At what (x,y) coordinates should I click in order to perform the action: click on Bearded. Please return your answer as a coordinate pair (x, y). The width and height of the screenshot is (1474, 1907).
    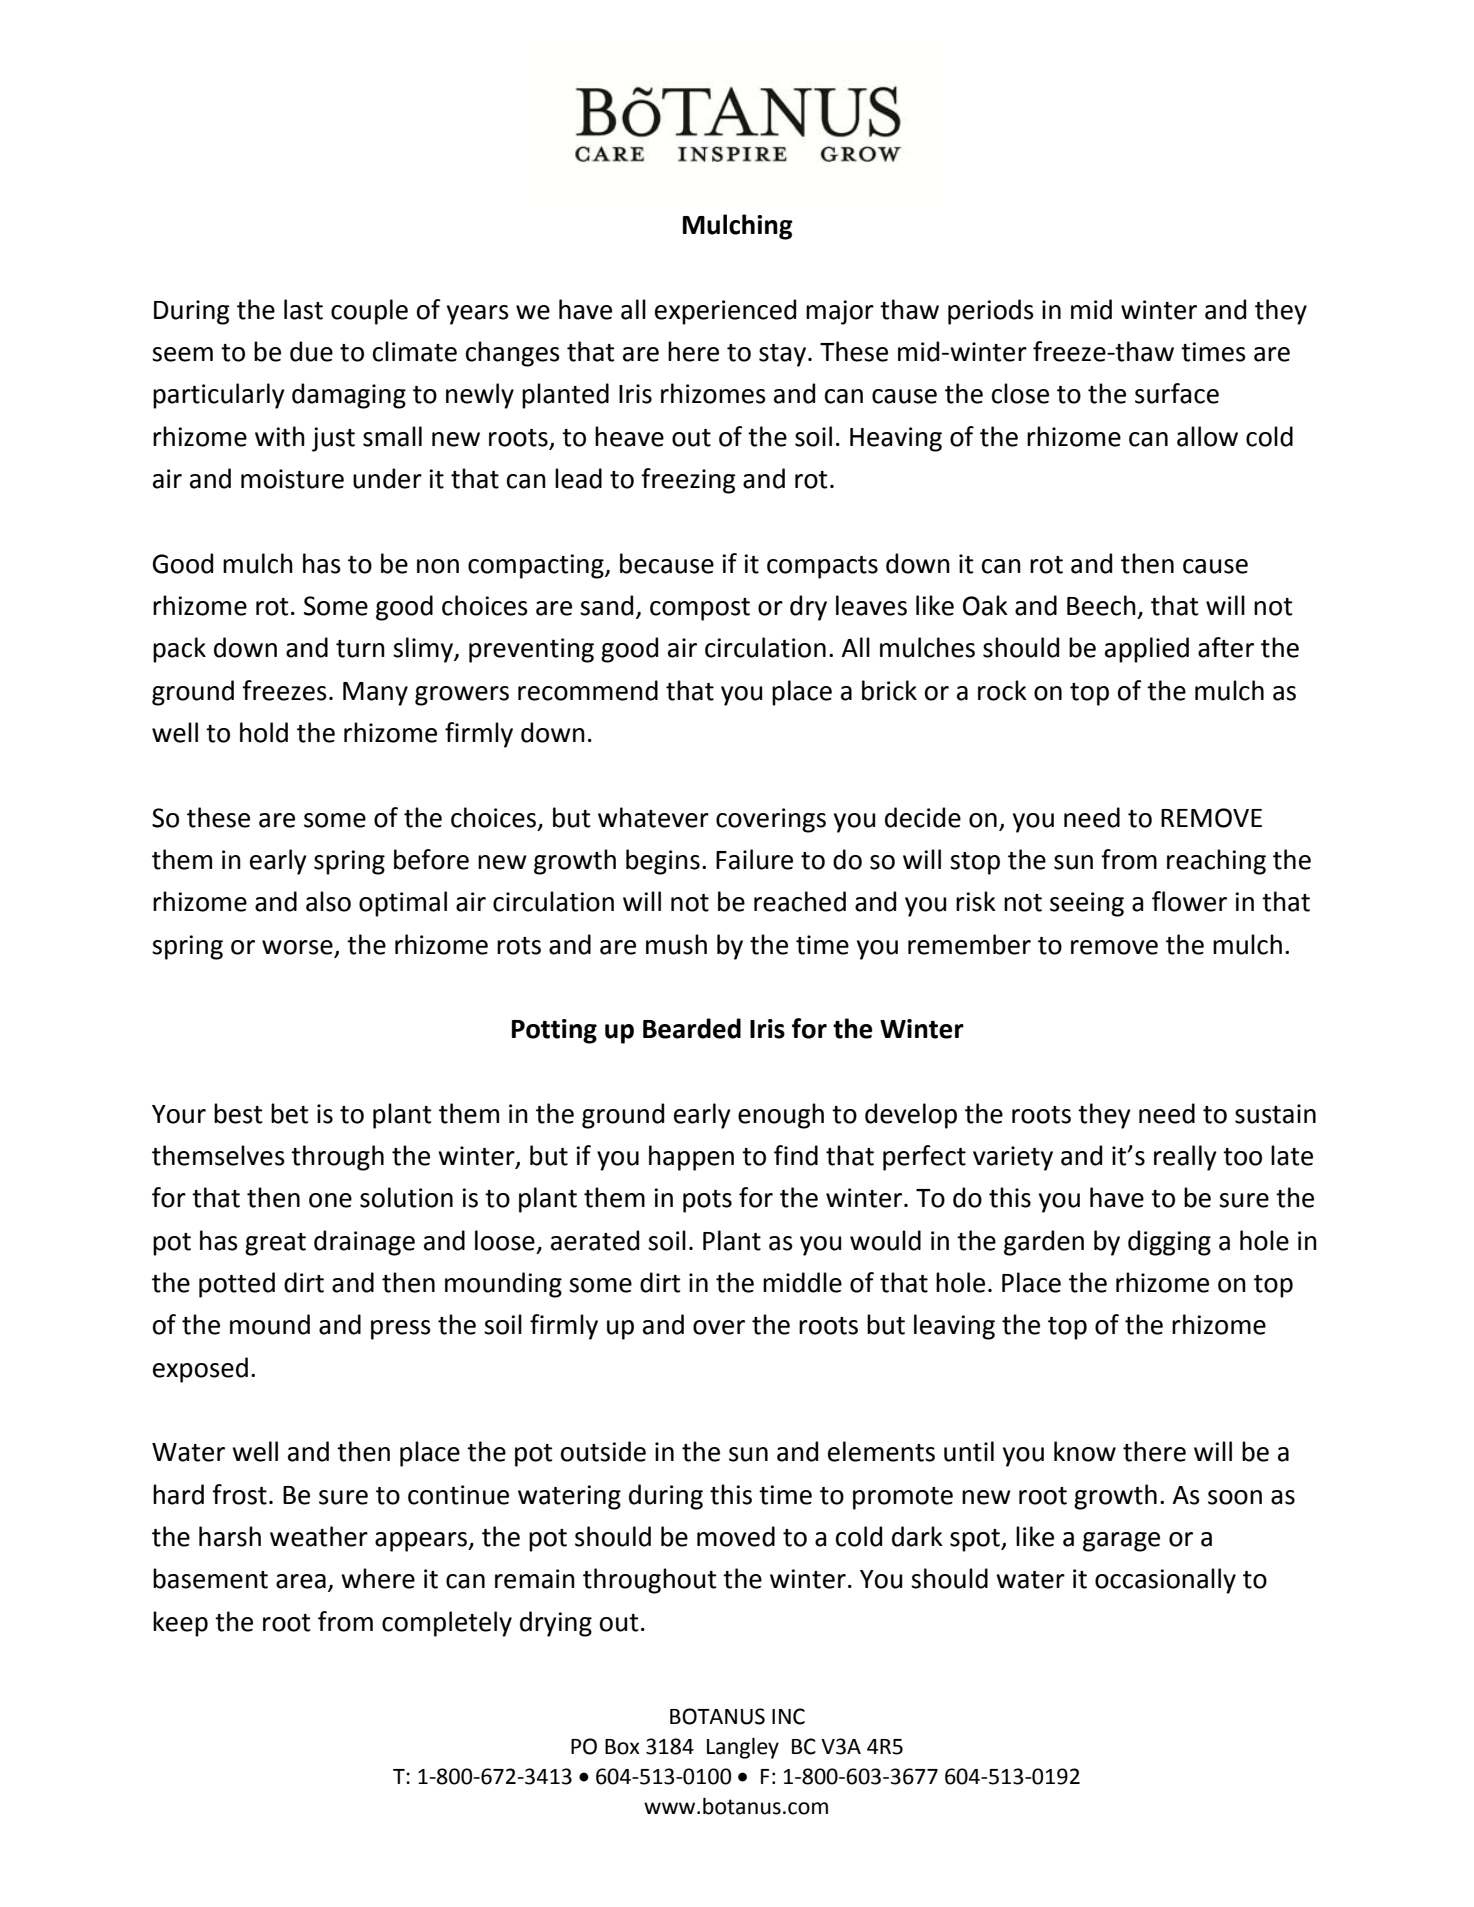
    Looking at the image, I should click on (692, 1028).
